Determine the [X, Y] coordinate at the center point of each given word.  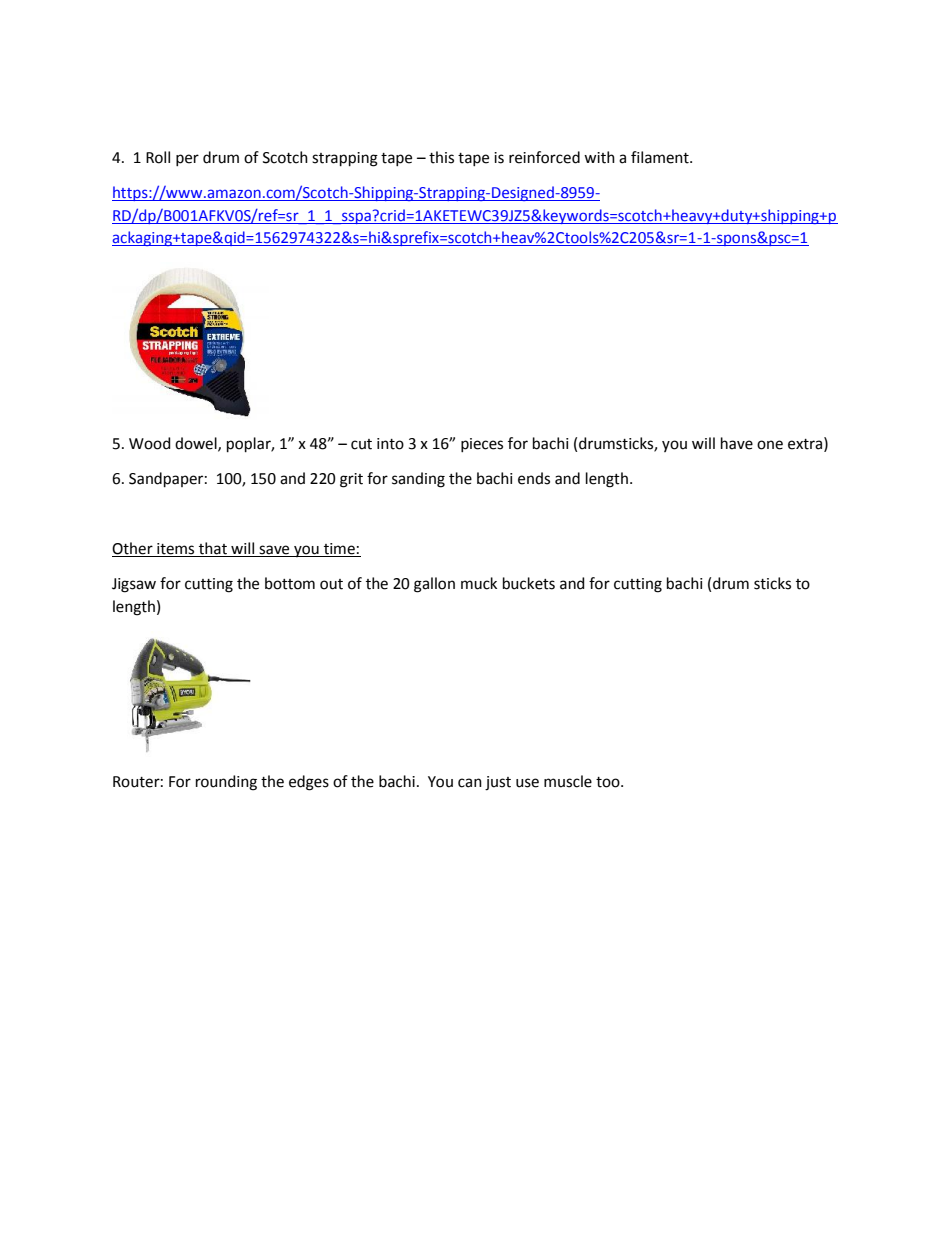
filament [661, 157]
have [737, 443]
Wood [150, 443]
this [441, 157]
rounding [226, 783]
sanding [418, 480]
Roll [158, 157]
